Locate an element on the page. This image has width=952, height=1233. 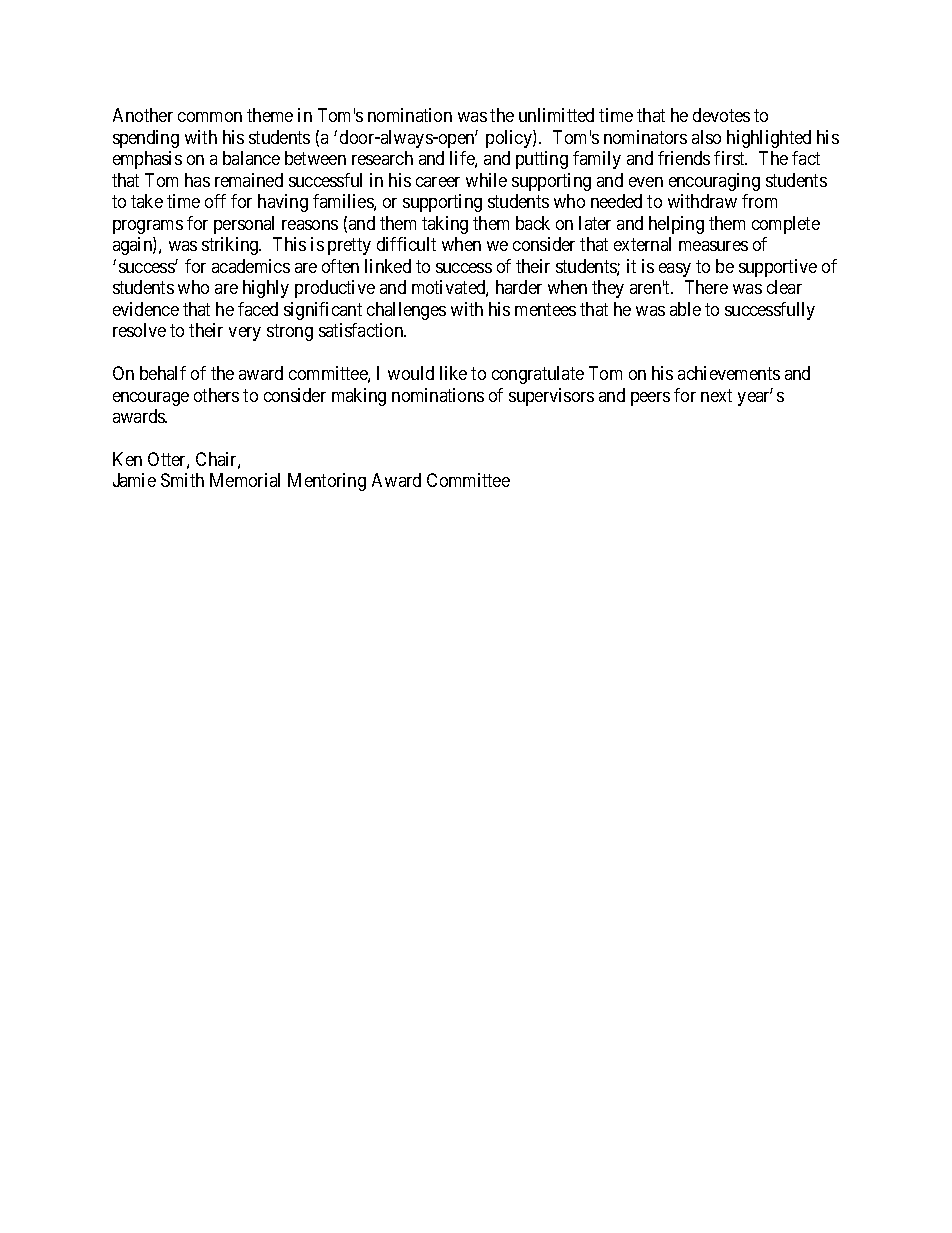
others is located at coordinates (216, 395).
